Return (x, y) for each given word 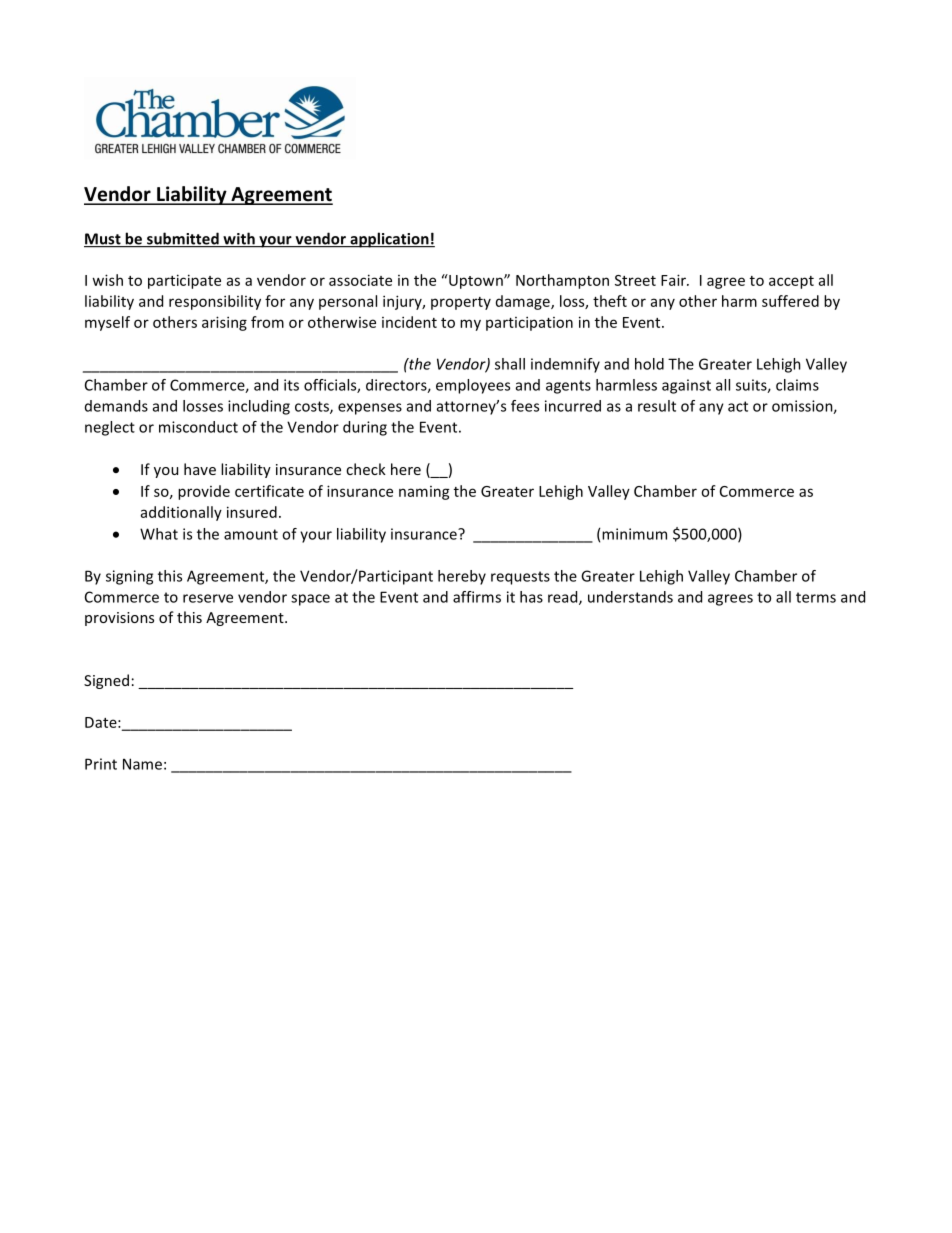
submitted (183, 239)
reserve (208, 598)
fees (525, 406)
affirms (477, 597)
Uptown (476, 281)
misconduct (198, 427)
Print (101, 764)
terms (816, 597)
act (738, 406)
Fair (675, 280)
